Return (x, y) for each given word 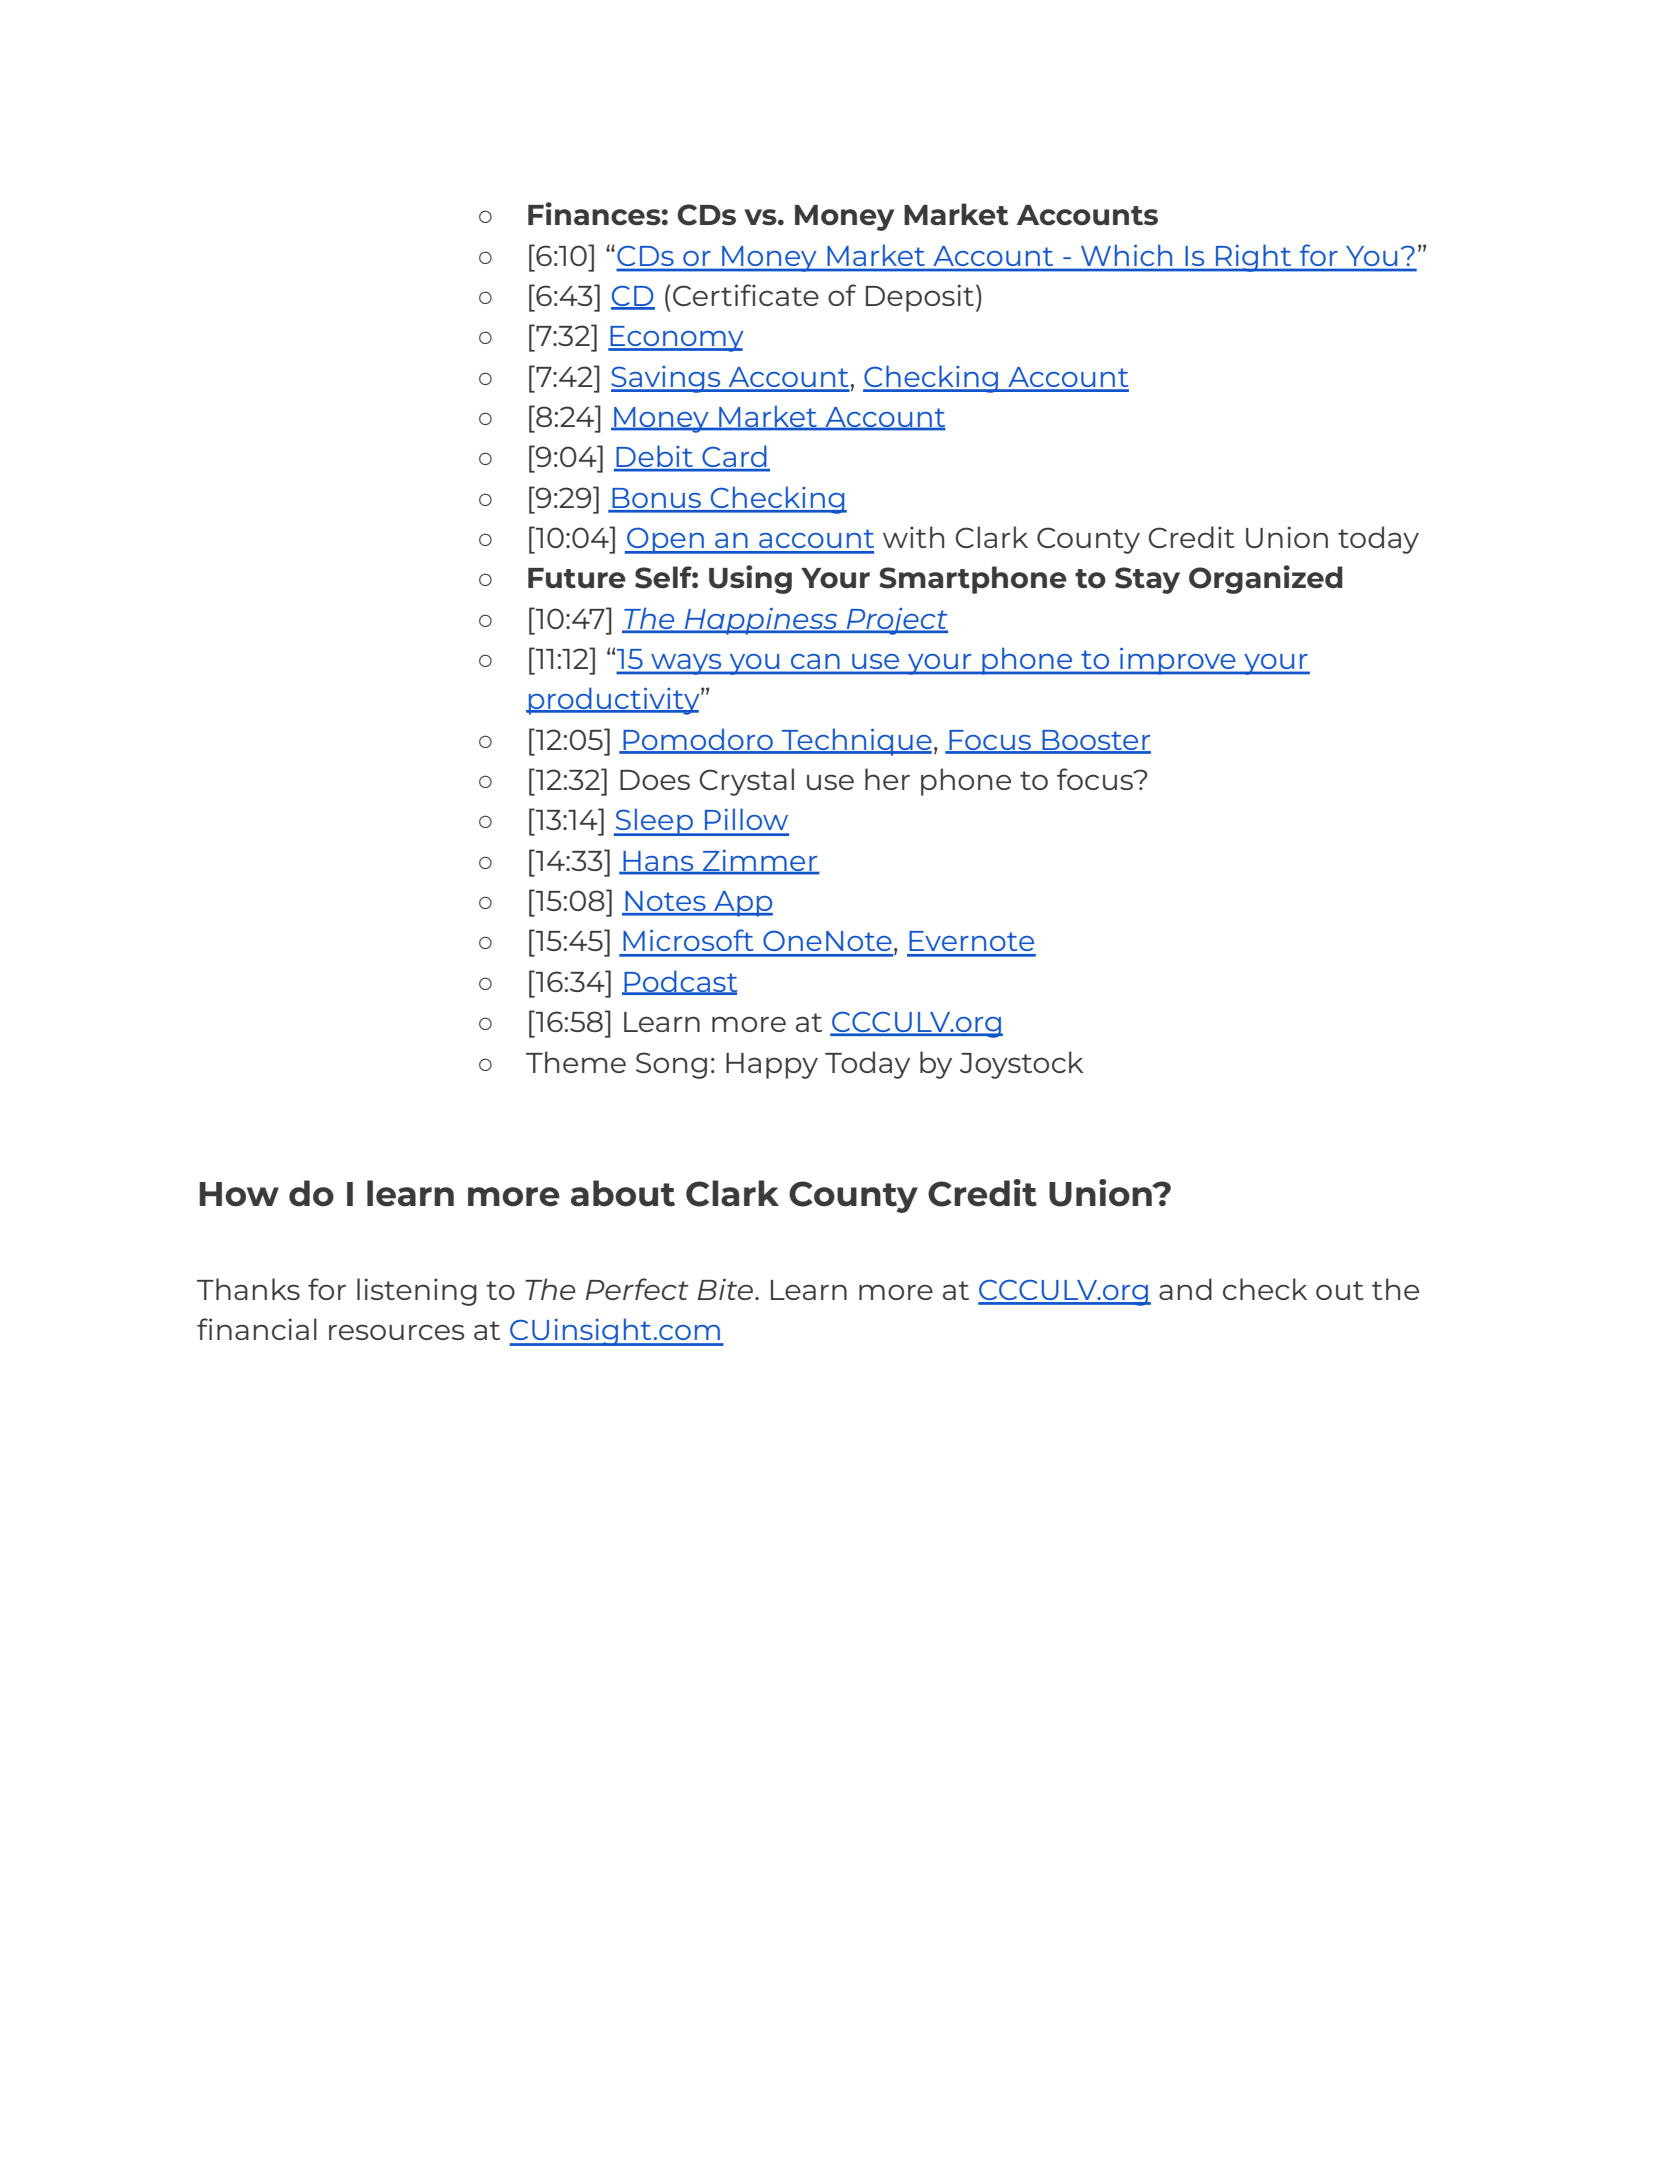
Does (655, 780)
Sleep (654, 822)
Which (1126, 255)
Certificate (746, 295)
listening (417, 1292)
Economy (676, 339)
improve (1178, 661)
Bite (727, 1289)
